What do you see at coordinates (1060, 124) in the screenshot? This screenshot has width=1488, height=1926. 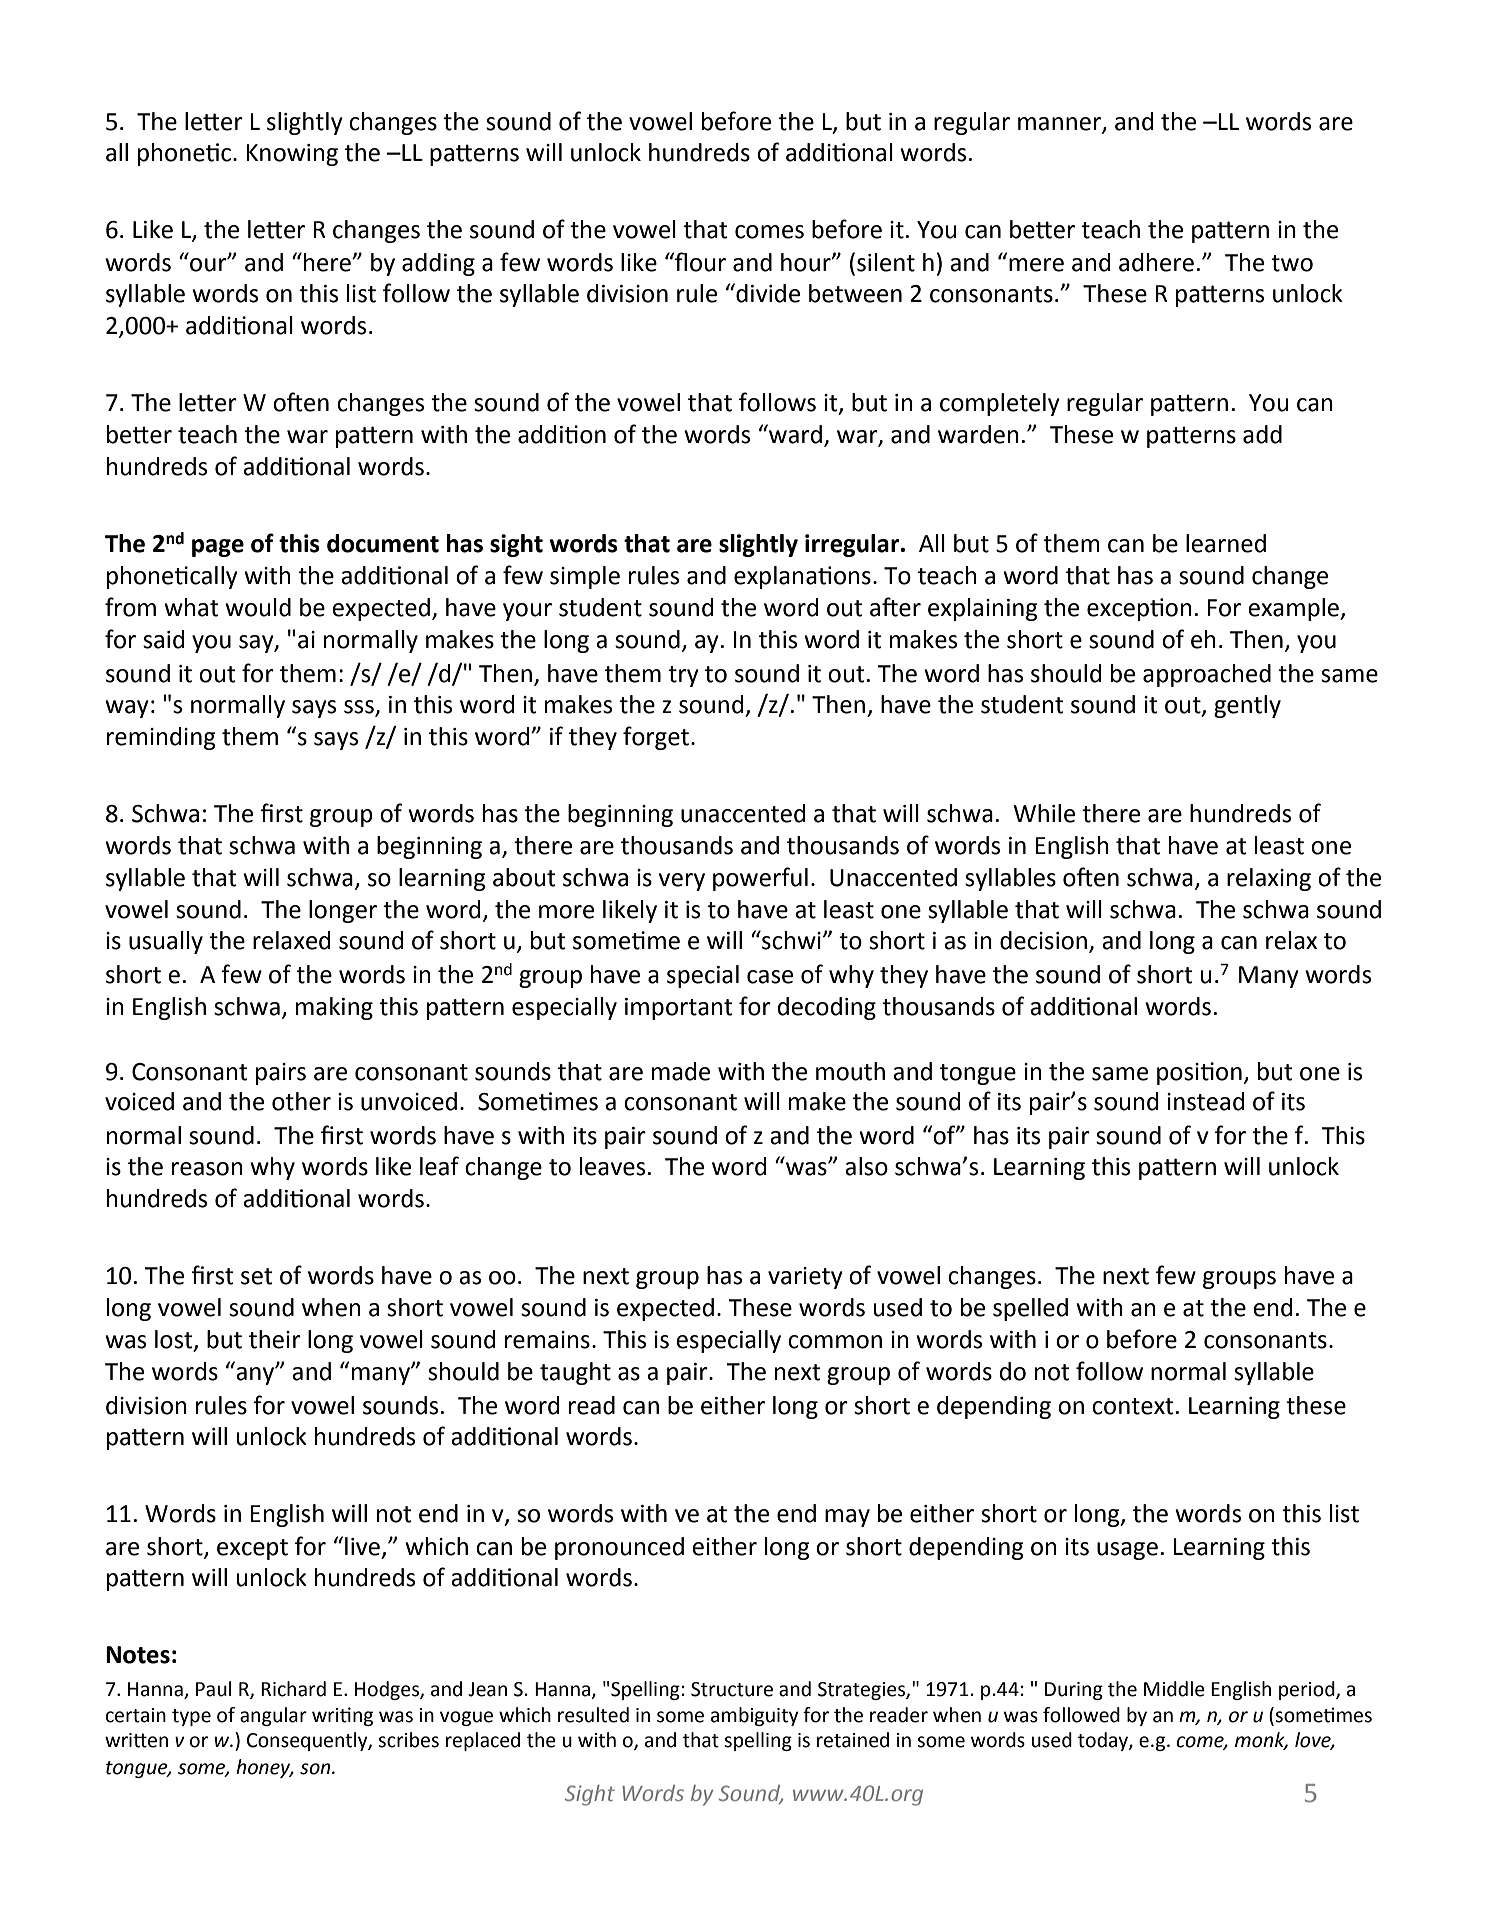 I see `manner` at bounding box center [1060, 124].
